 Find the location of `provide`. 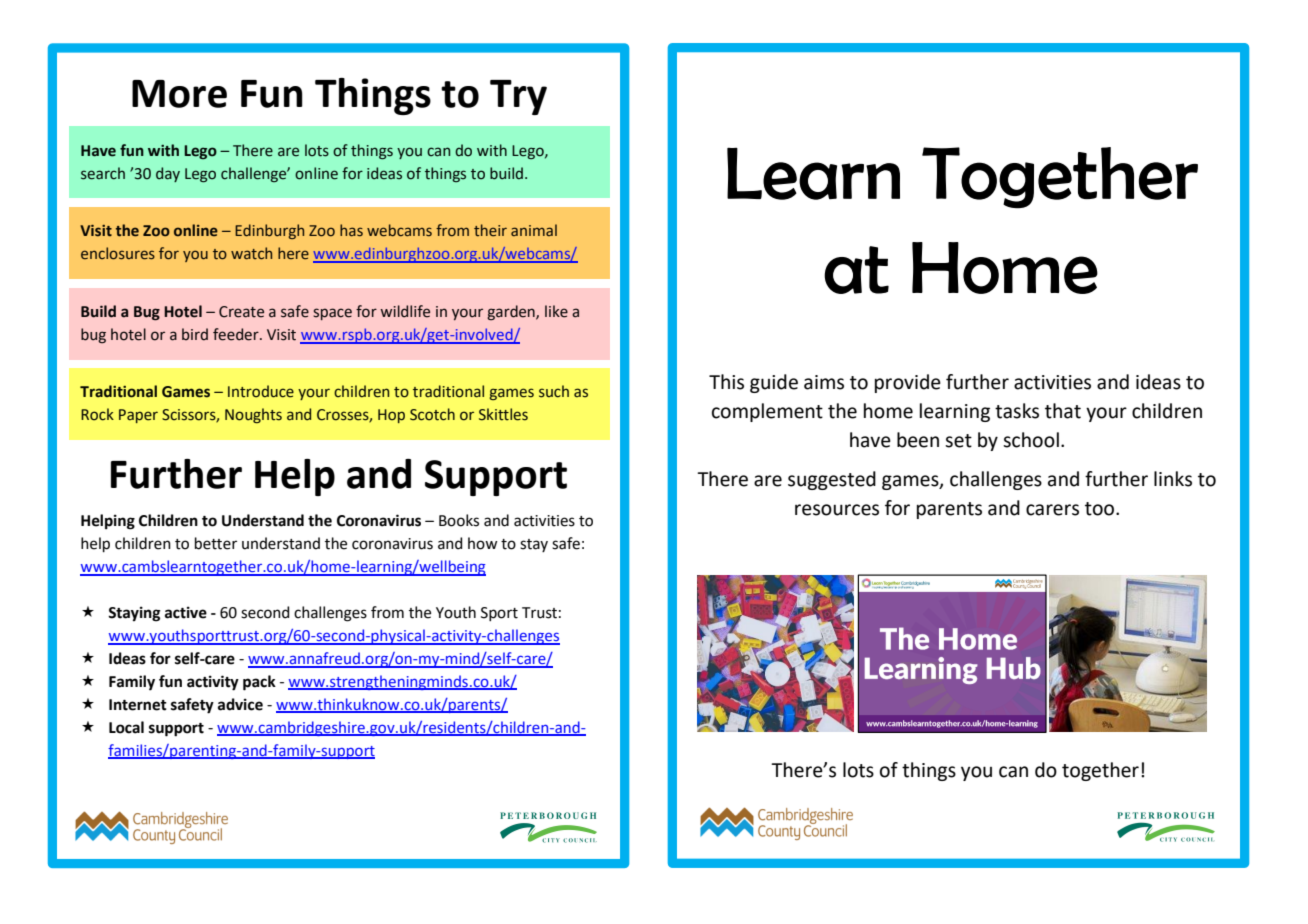

provide is located at coordinates (908, 383).
